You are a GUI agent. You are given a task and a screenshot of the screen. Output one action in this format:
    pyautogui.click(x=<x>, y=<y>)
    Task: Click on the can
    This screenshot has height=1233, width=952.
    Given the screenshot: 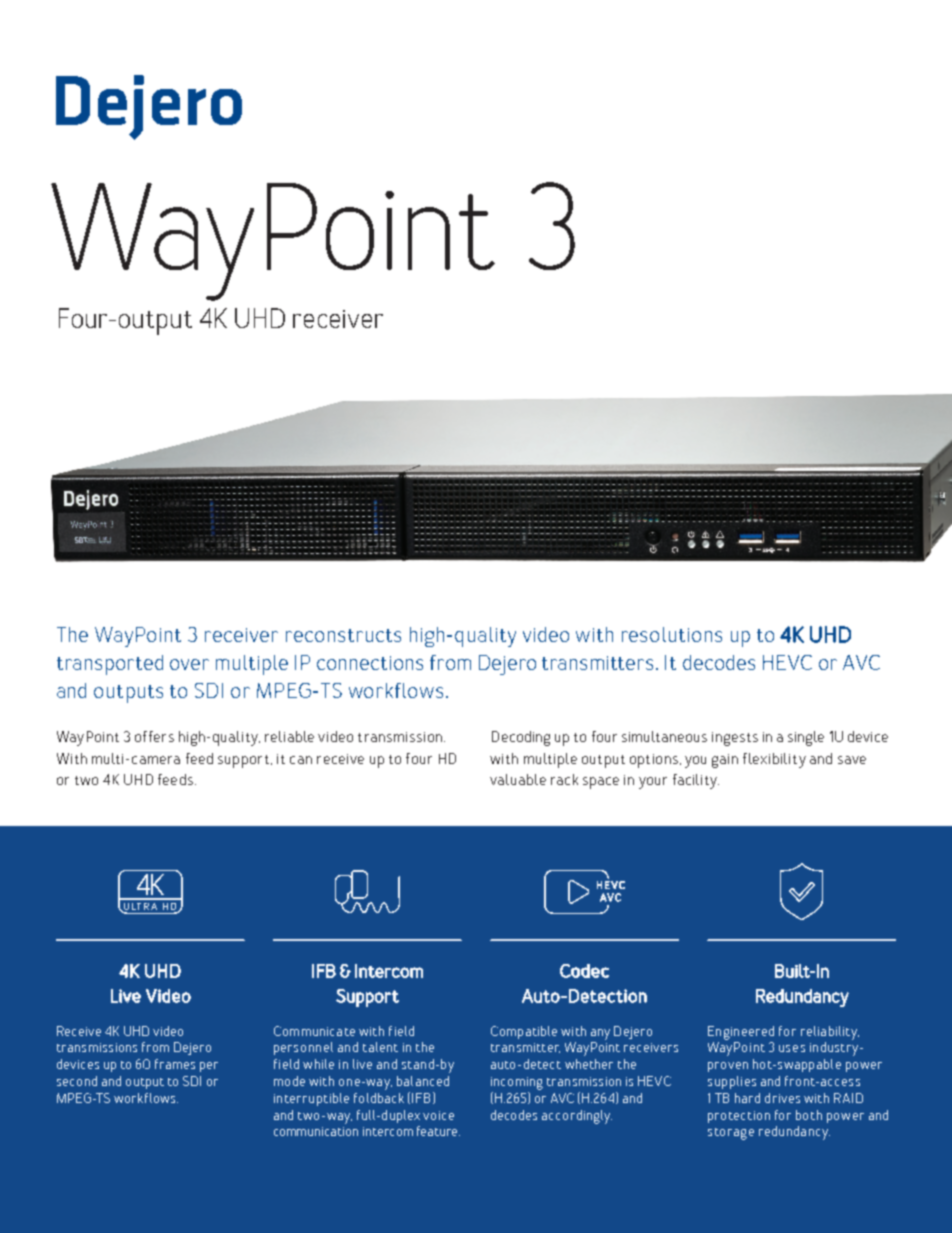 What is the action you would take?
    pyautogui.click(x=301, y=760)
